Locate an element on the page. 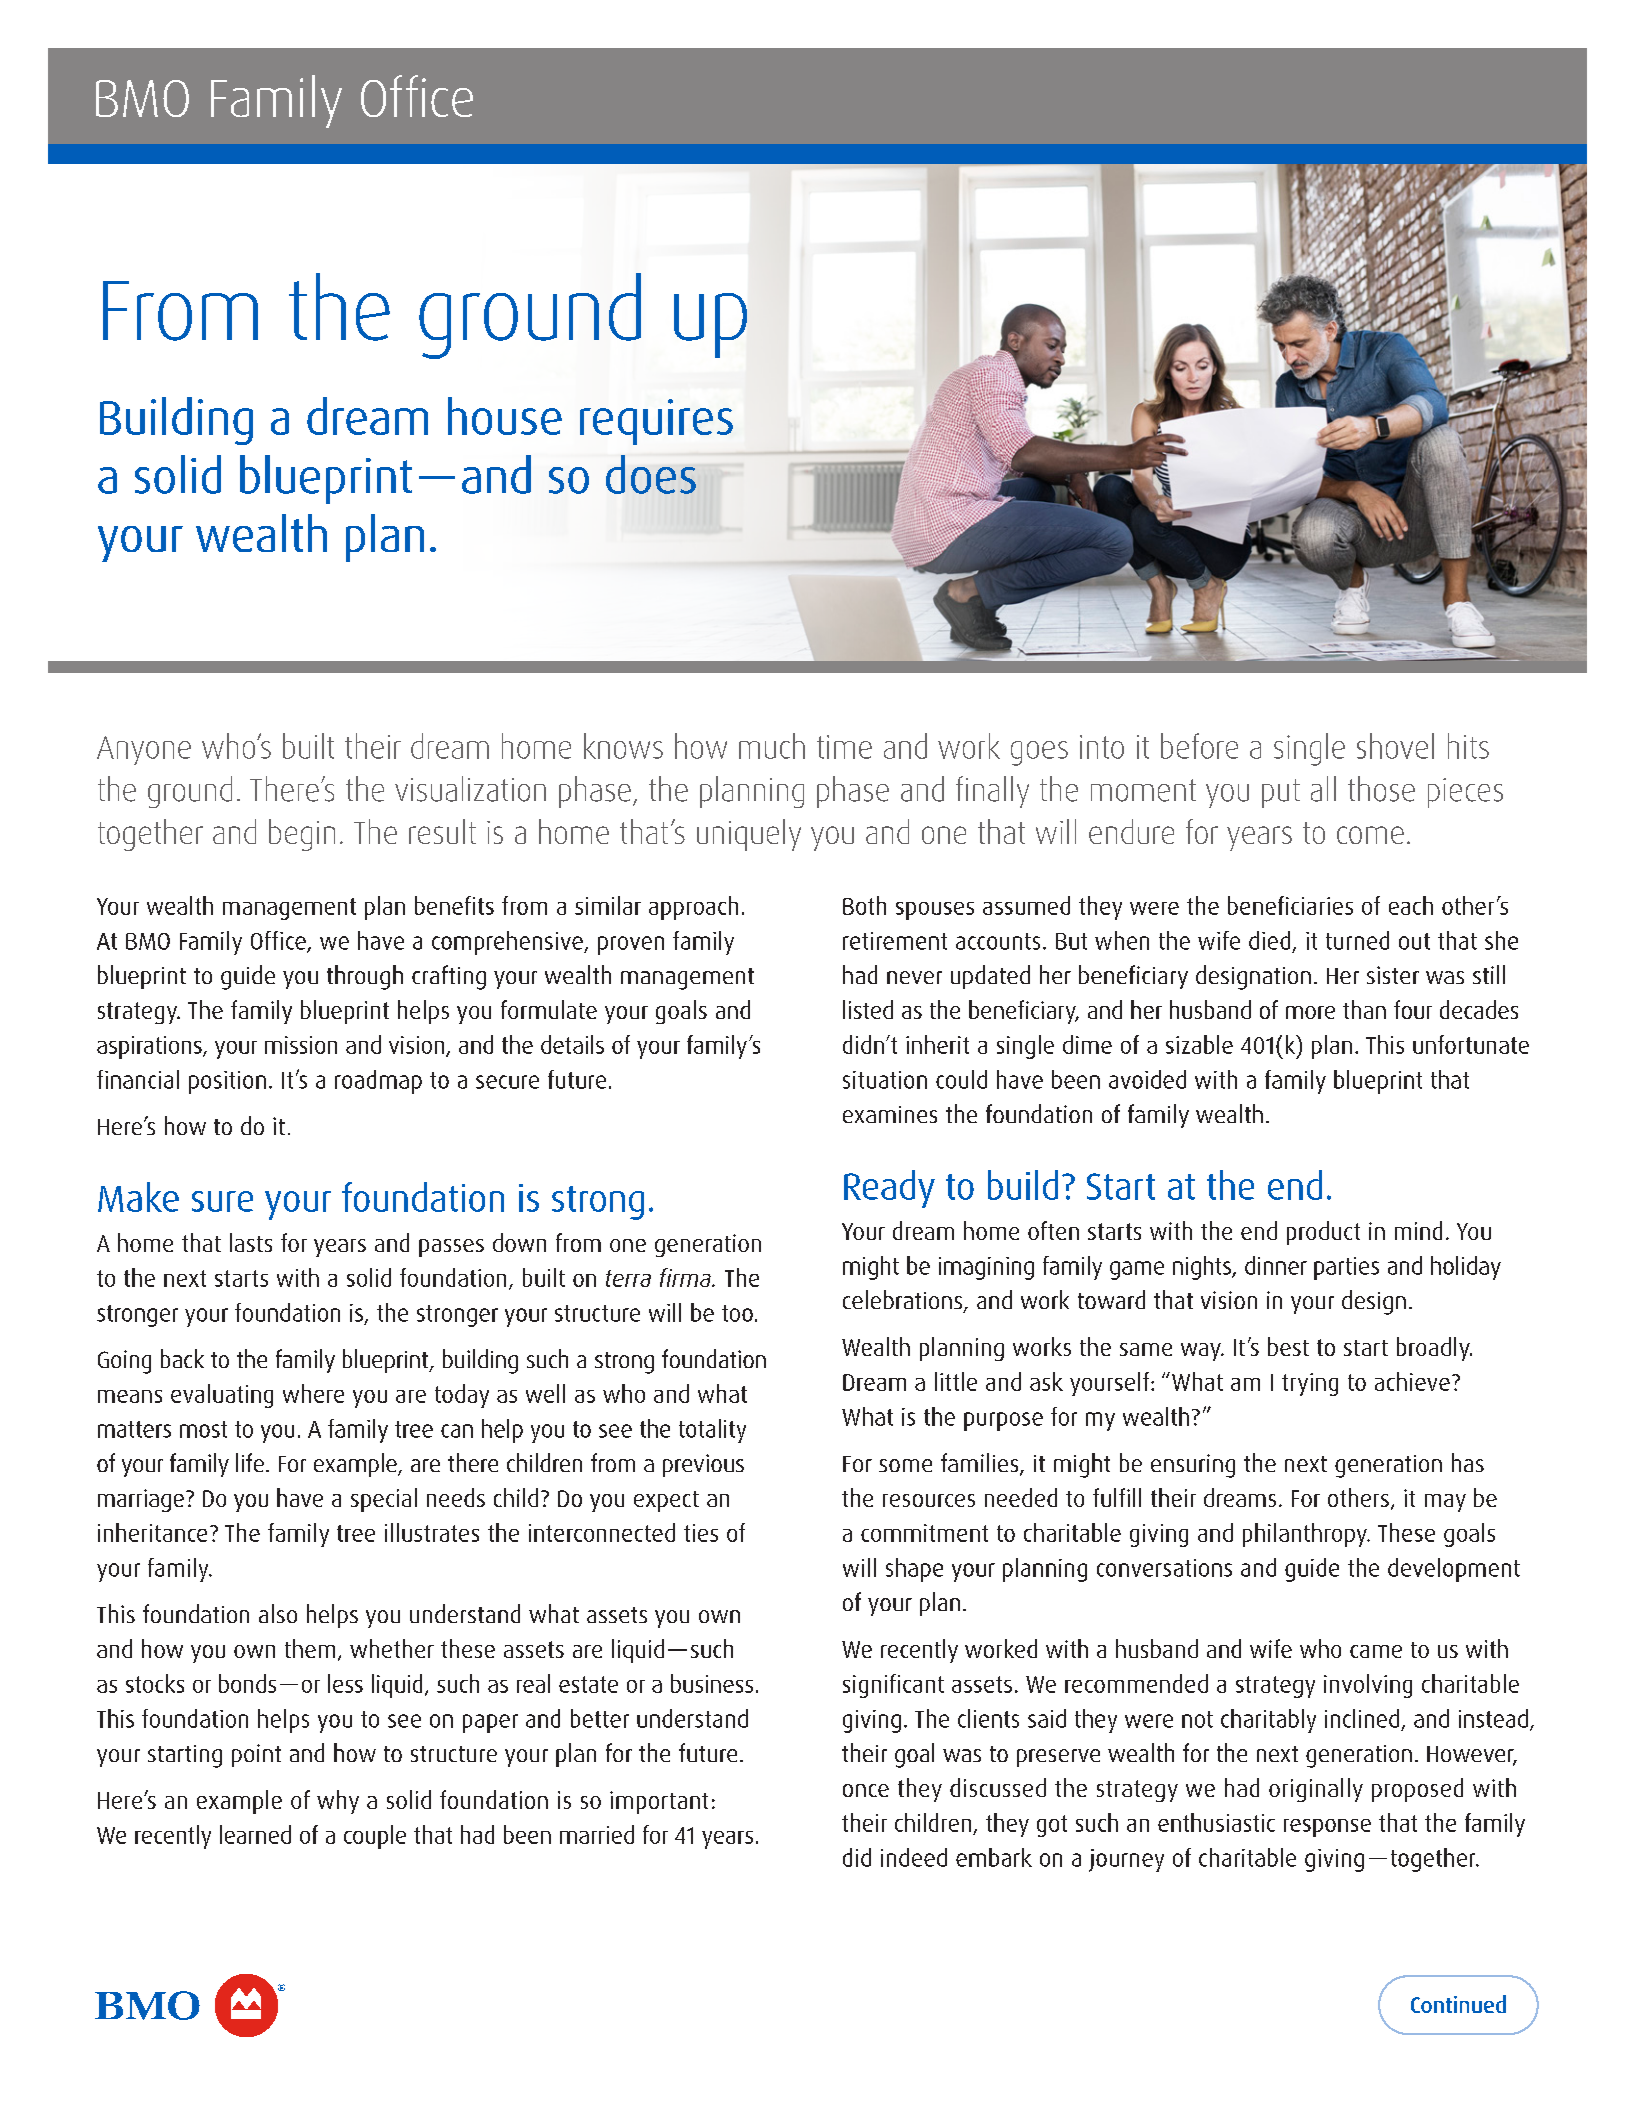  learned is located at coordinates (255, 1834).
